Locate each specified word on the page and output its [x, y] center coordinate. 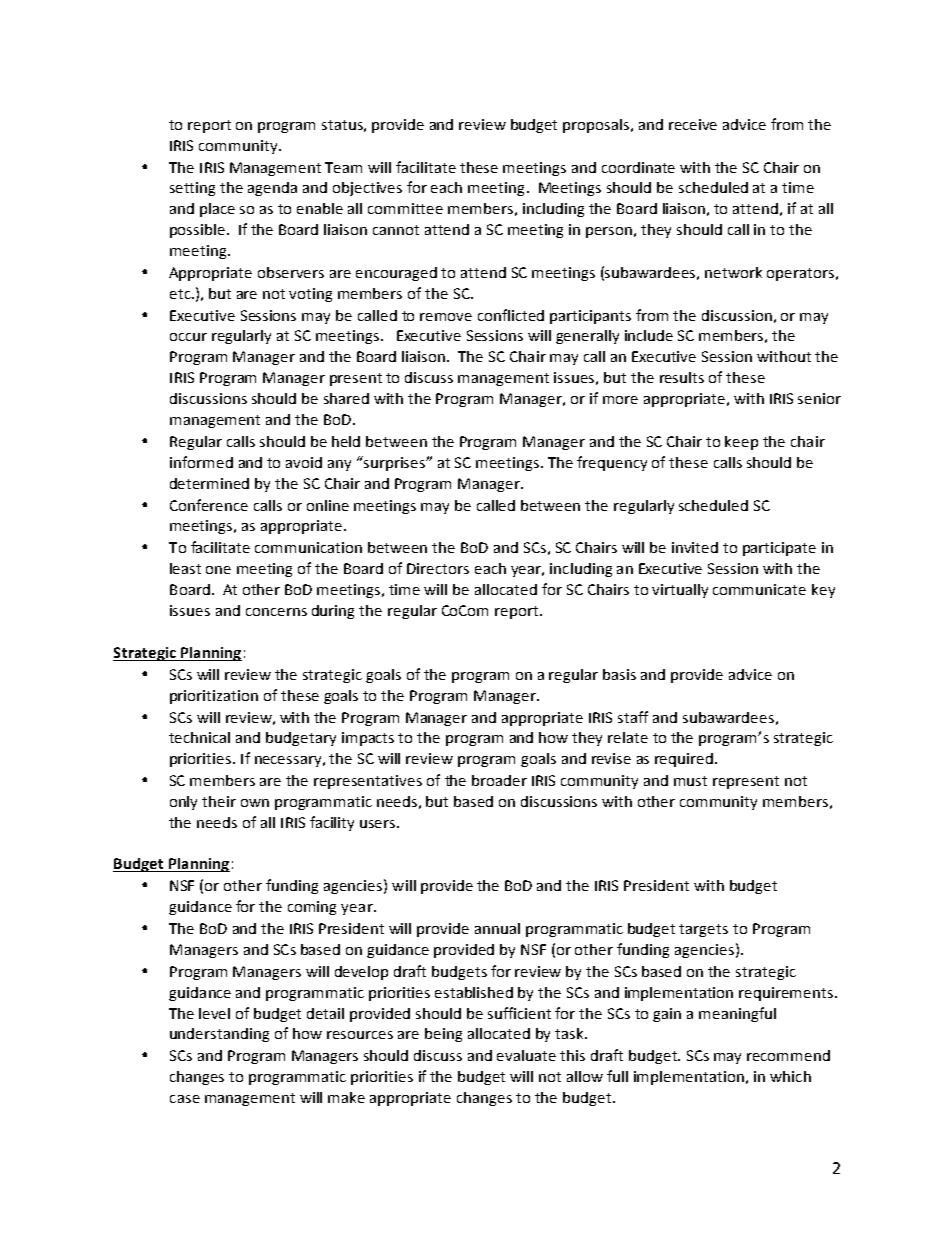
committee [405, 208]
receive [693, 124]
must [690, 781]
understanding [219, 1035]
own [255, 803]
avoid [304, 462]
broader [499, 780]
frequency [612, 463]
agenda [272, 189]
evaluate [526, 1055]
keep [741, 443]
